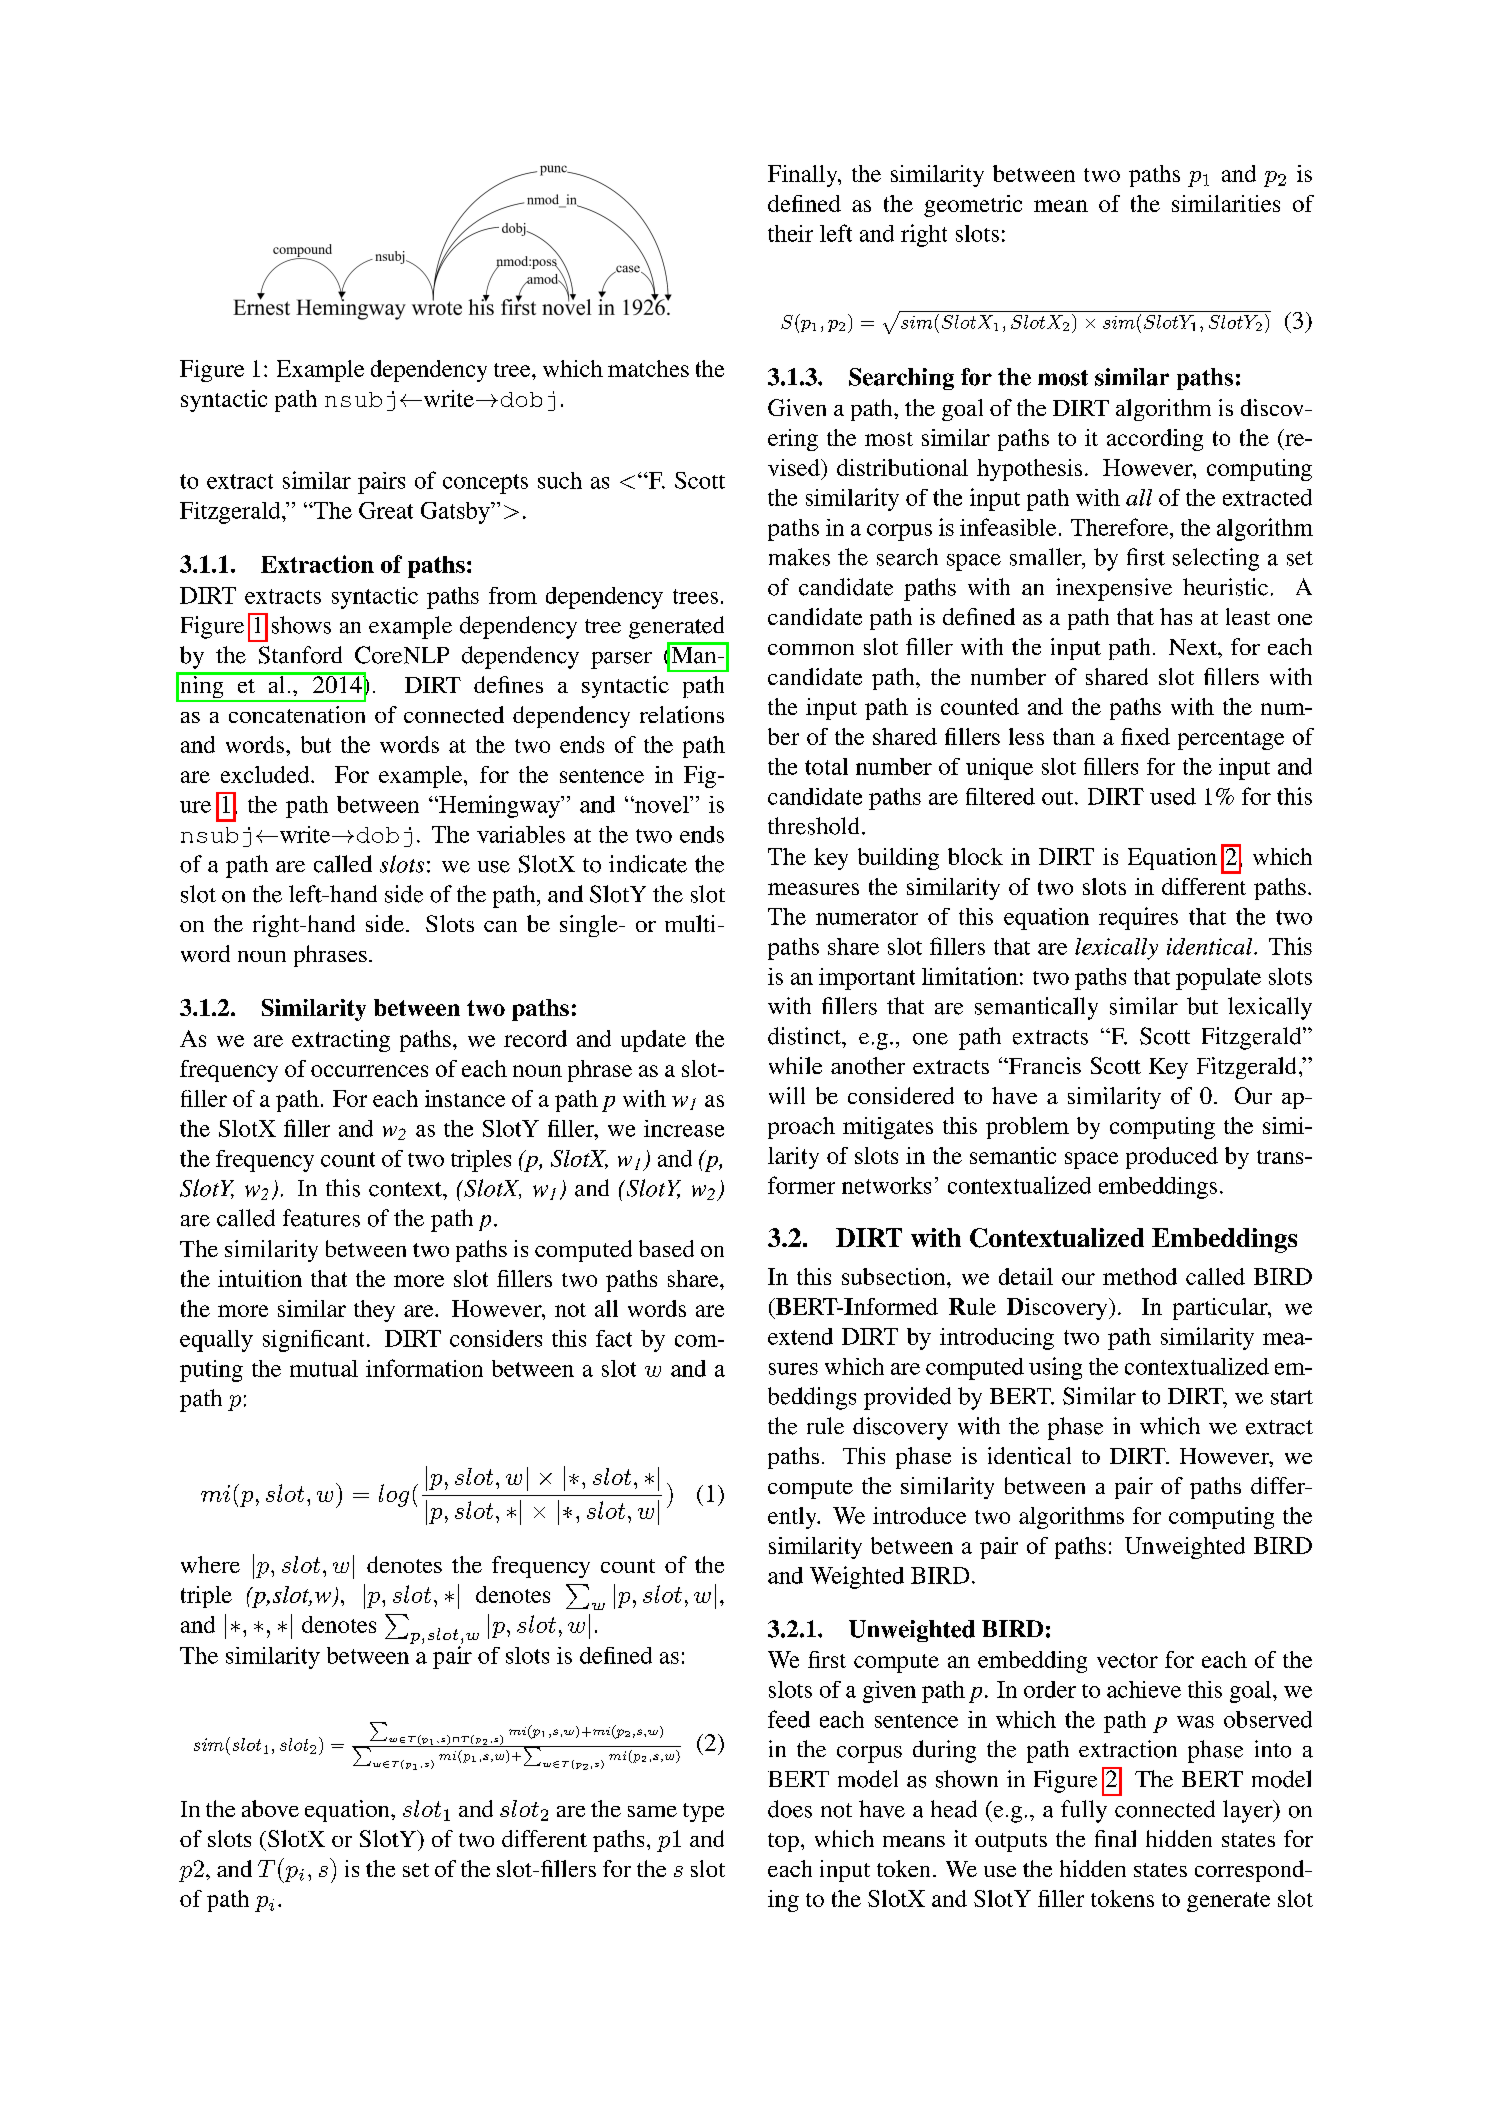 Image resolution: width=1487 pixels, height=2104 pixels. What do you see at coordinates (485, 484) in the document?
I see `concepts` at bounding box center [485, 484].
